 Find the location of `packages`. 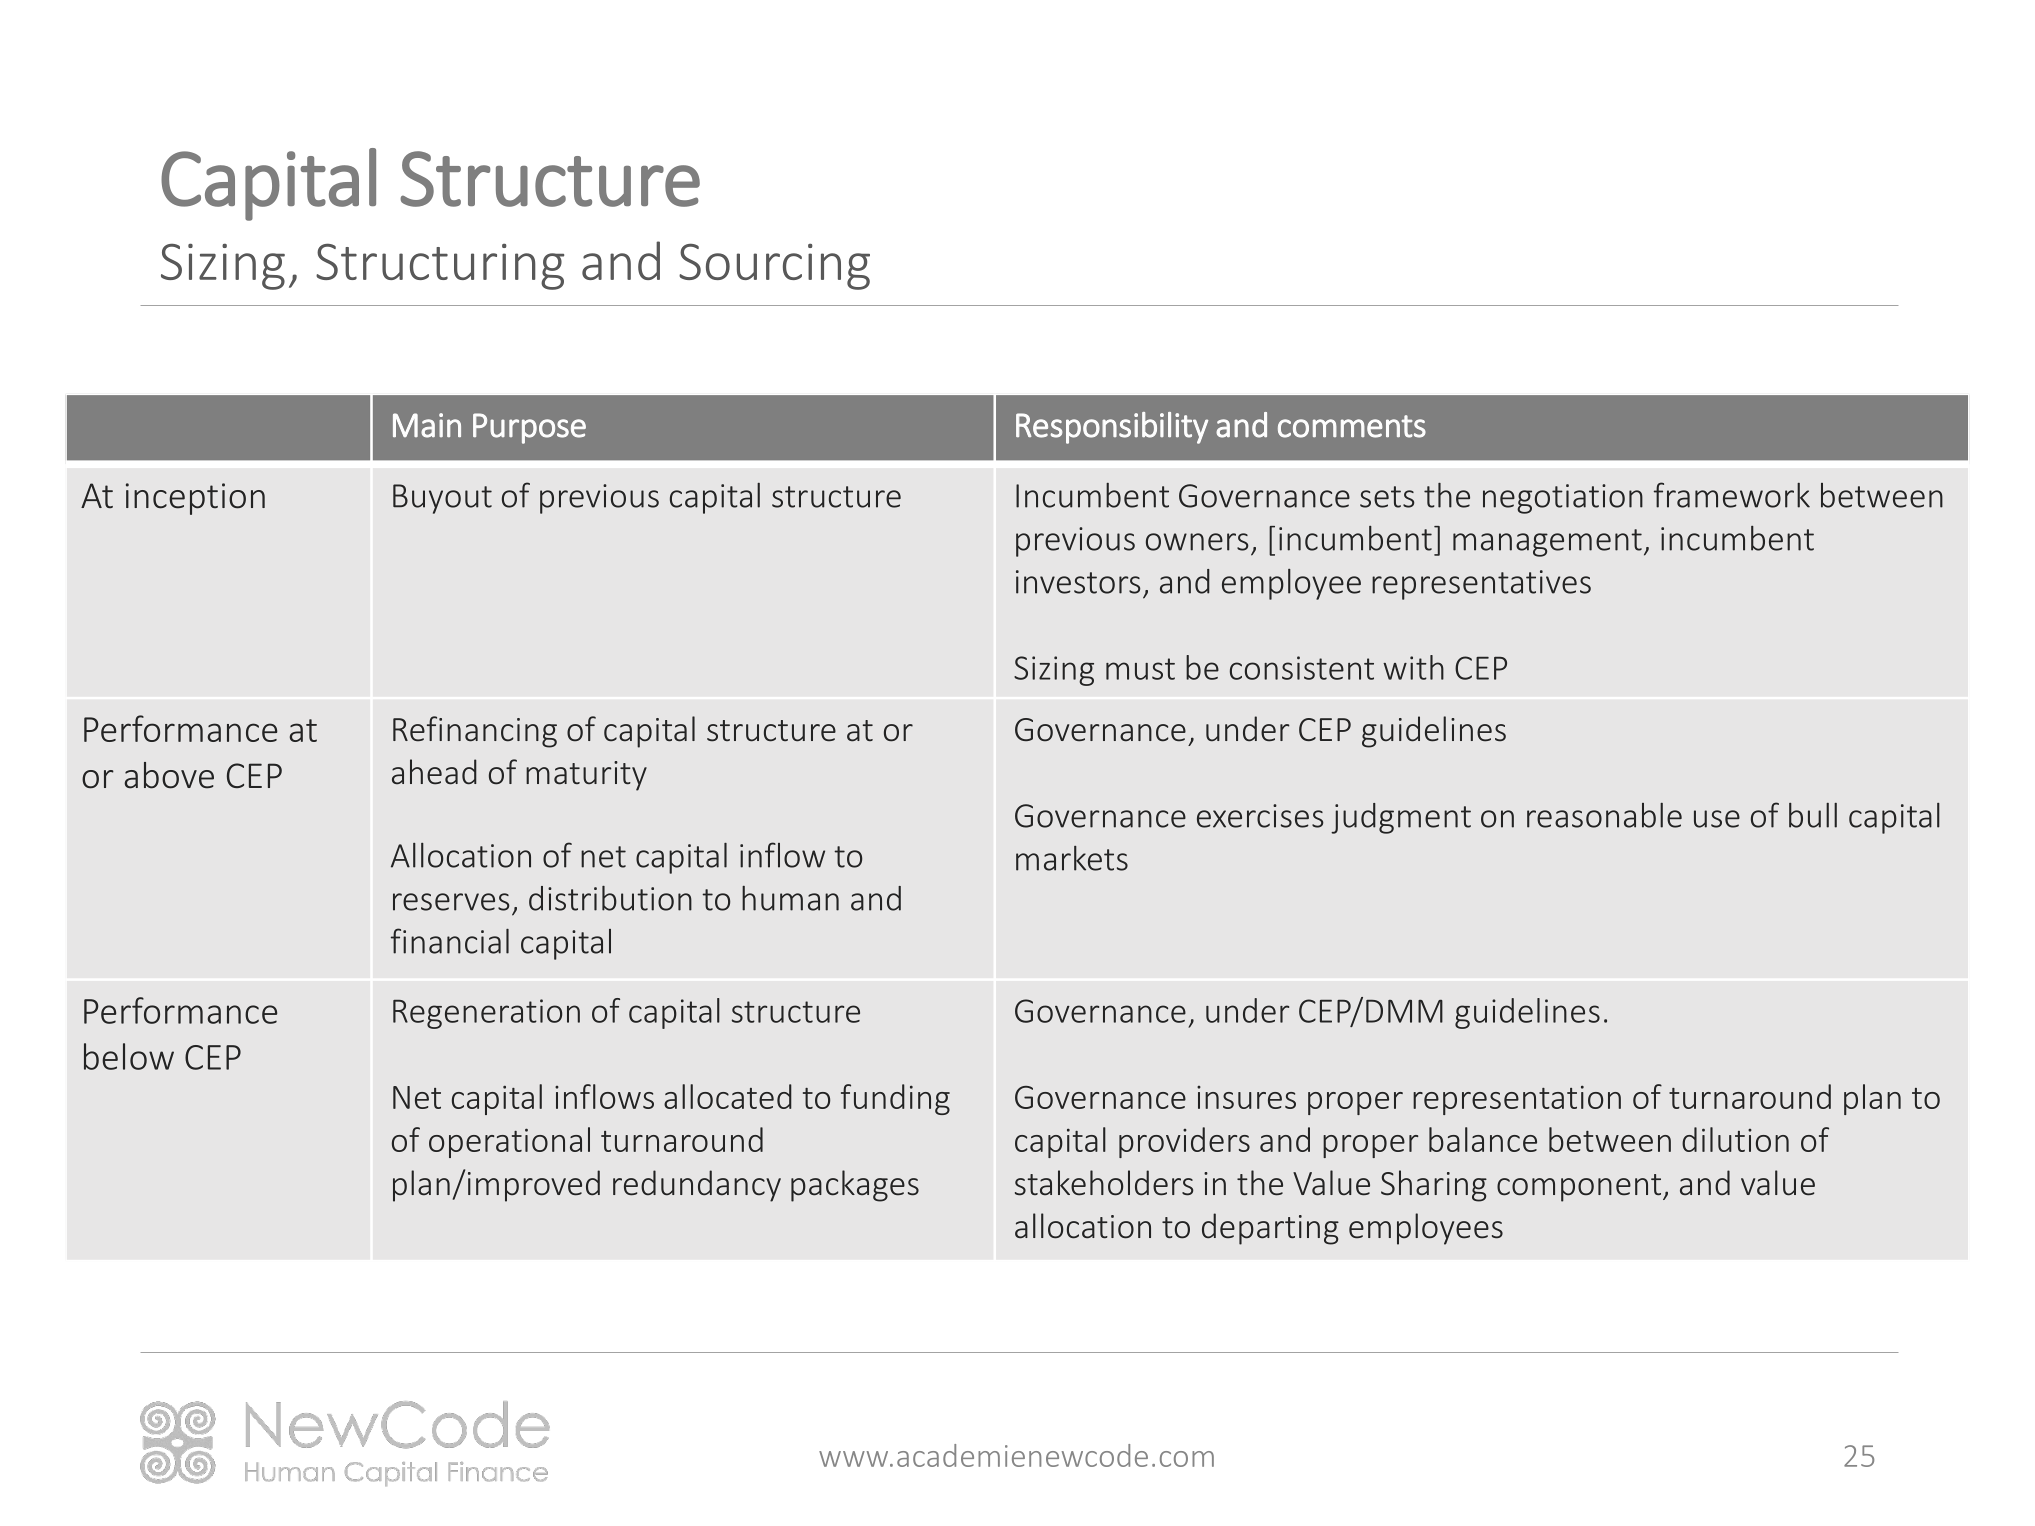

packages is located at coordinates (855, 1186).
